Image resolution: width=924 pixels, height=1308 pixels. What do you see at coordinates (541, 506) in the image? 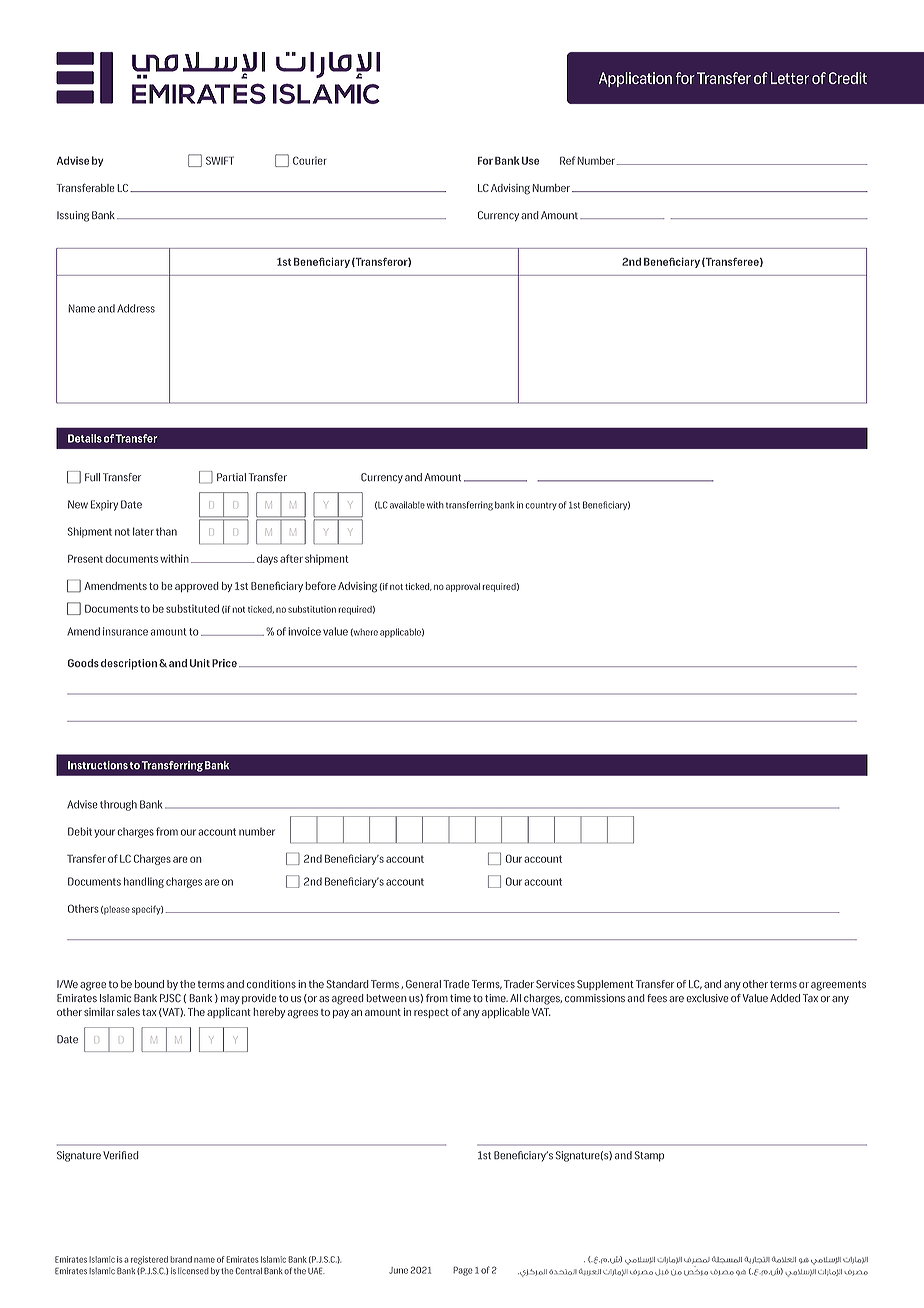
I see `country` at bounding box center [541, 506].
